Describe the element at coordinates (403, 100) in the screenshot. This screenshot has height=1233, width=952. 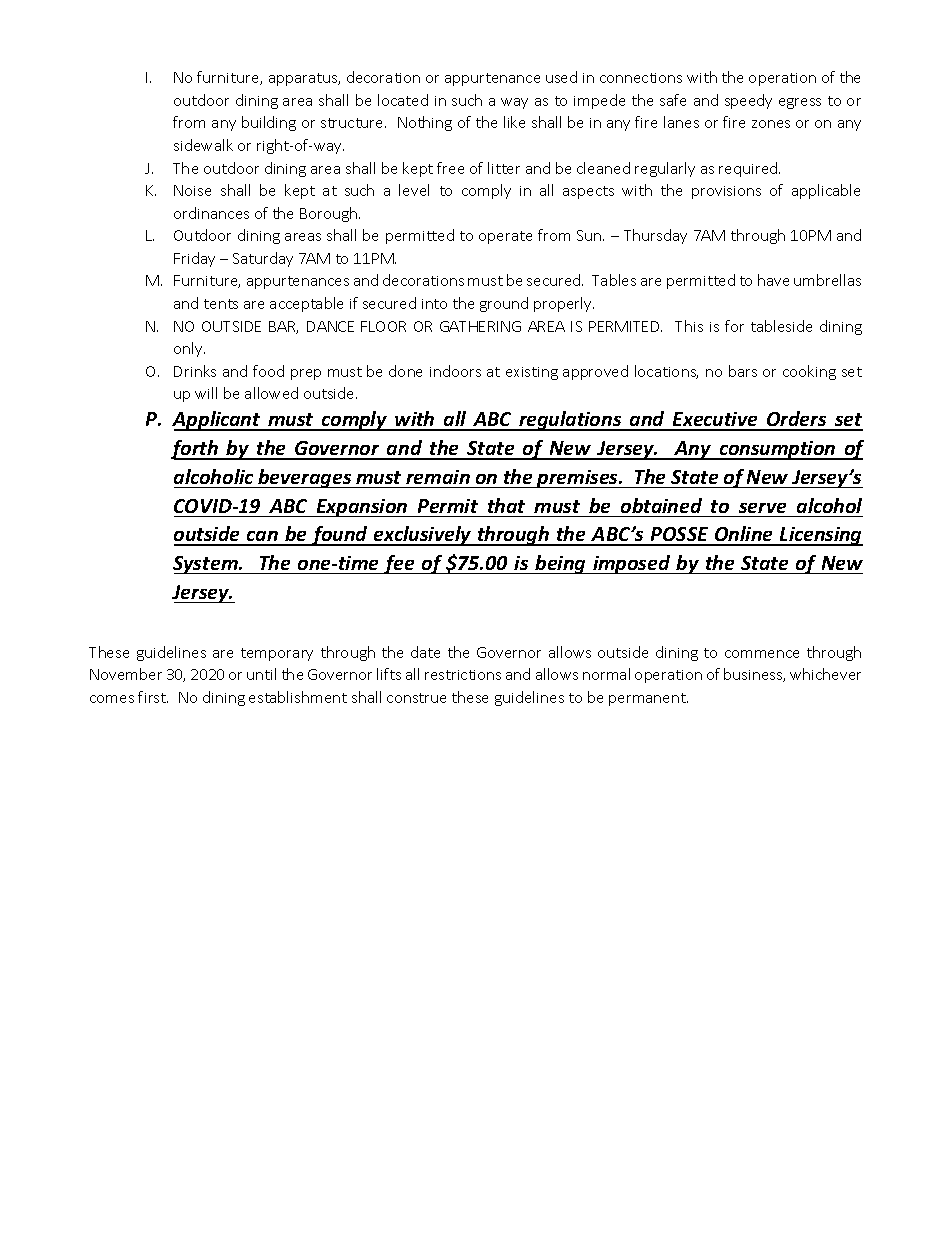
I see `located` at that location.
